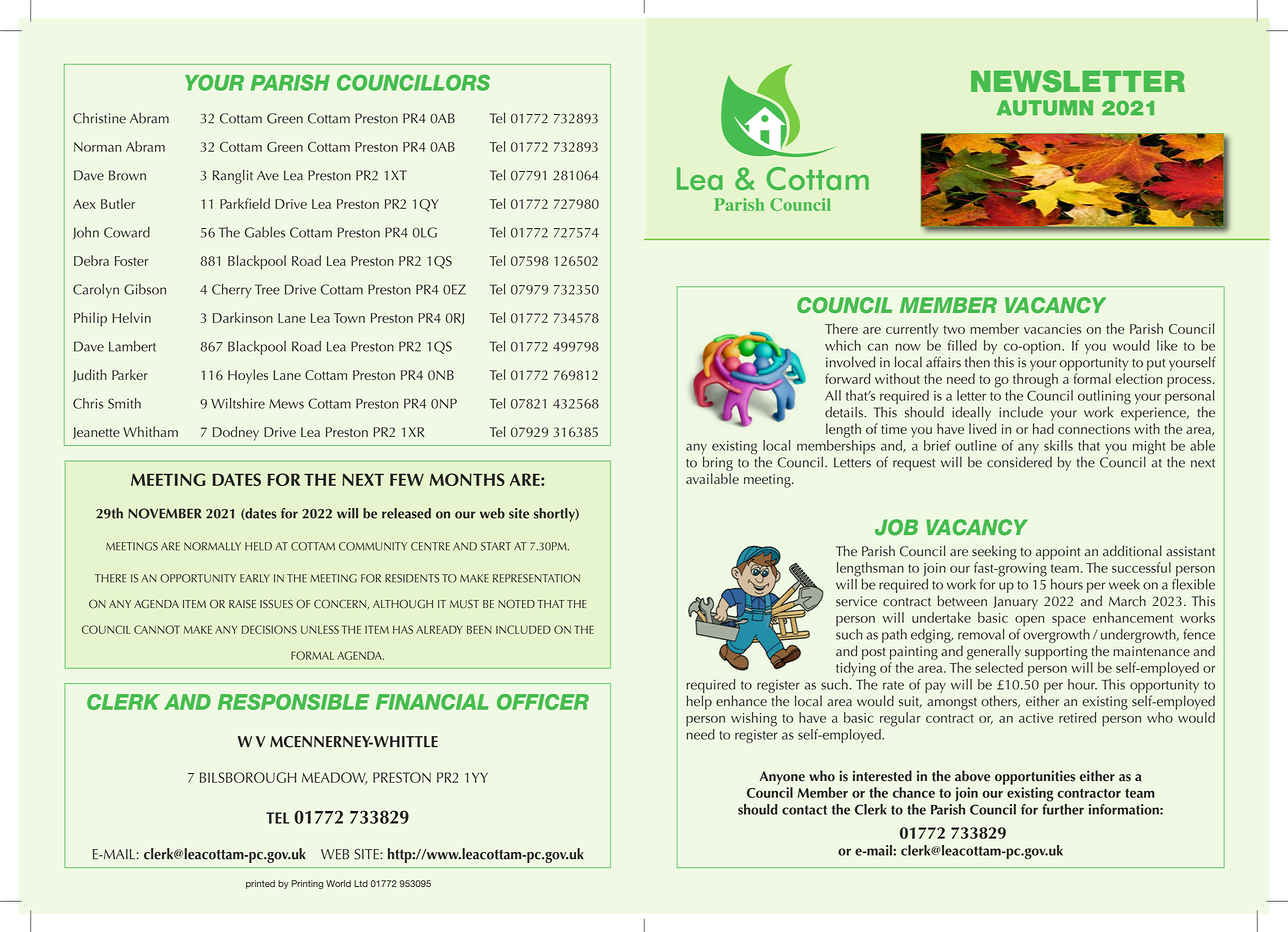 This document has height=932, width=1288. I want to click on selected, so click(999, 667).
